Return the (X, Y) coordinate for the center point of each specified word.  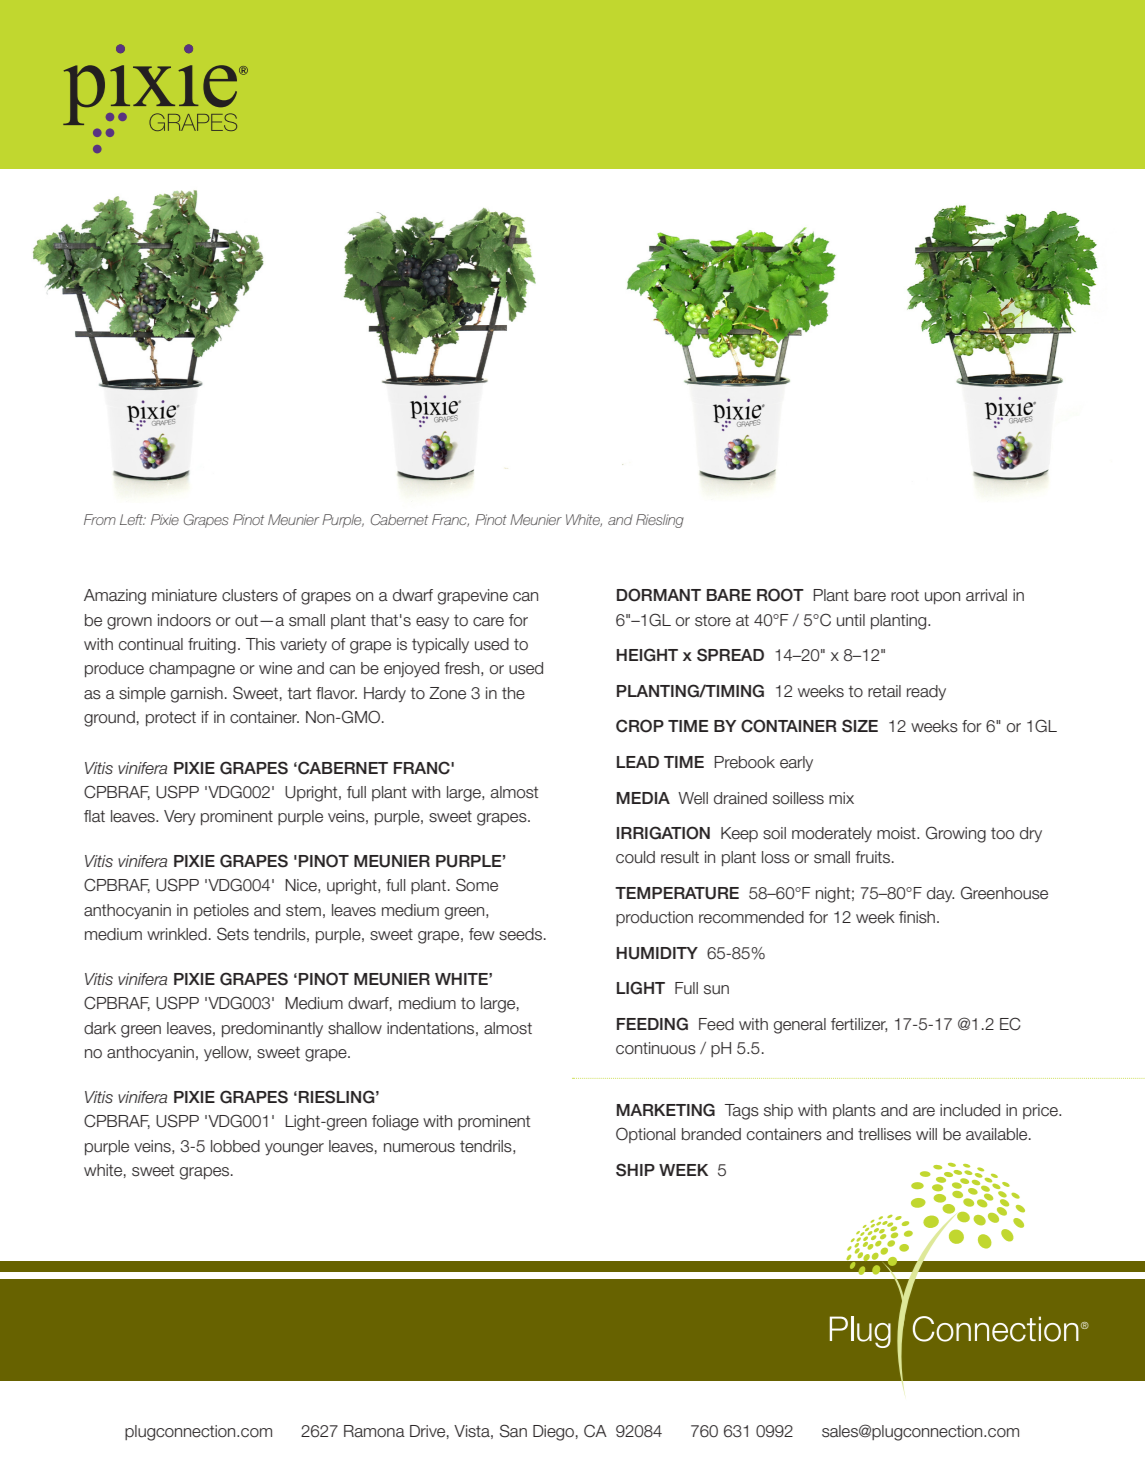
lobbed (235, 1146)
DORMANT (659, 595)
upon (942, 598)
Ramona (374, 1431)
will (926, 1134)
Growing (956, 834)
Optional (645, 1135)
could (635, 857)
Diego (553, 1433)
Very (180, 817)
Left (133, 519)
